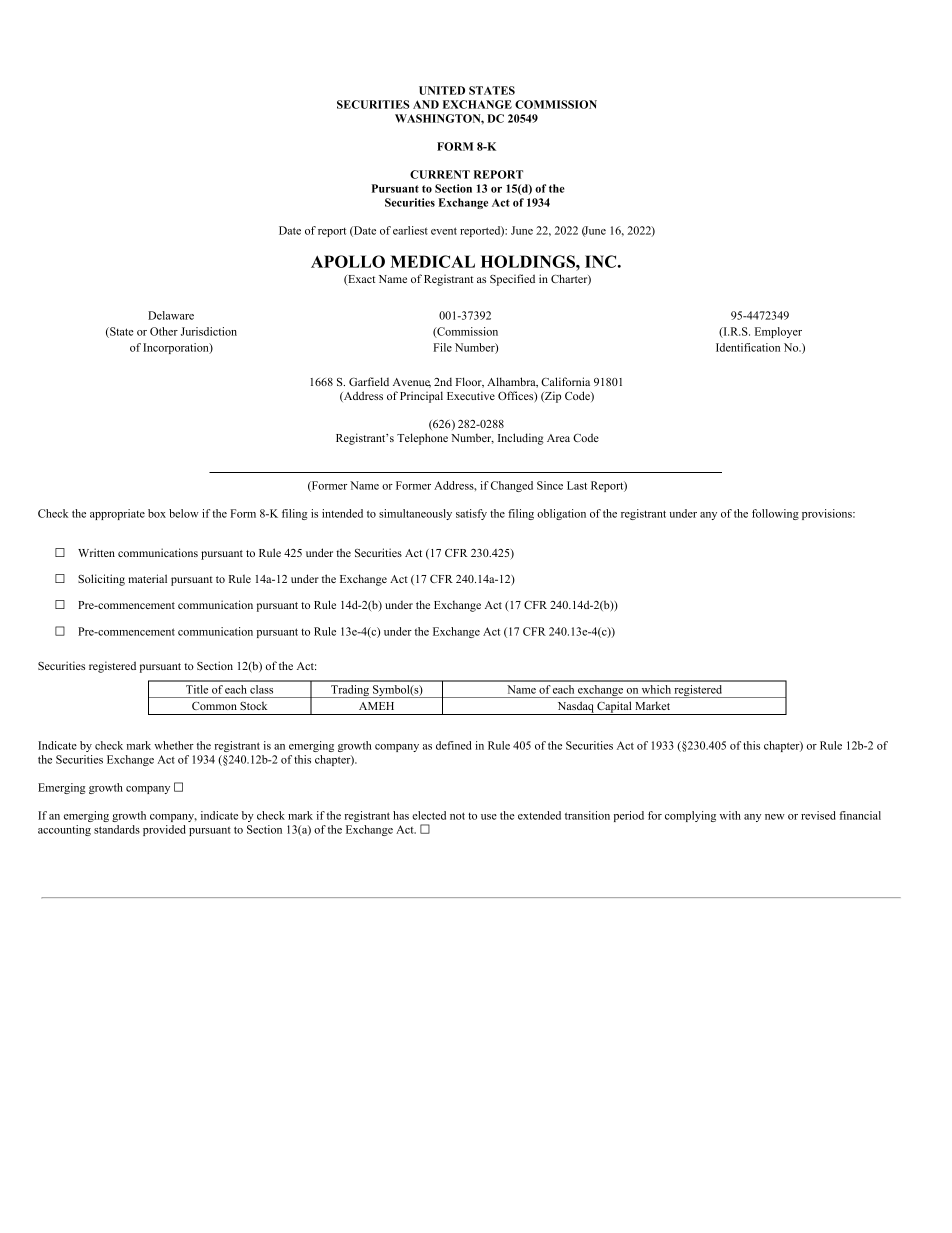  What do you see at coordinates (457, 816) in the page?
I see `not` at bounding box center [457, 816].
